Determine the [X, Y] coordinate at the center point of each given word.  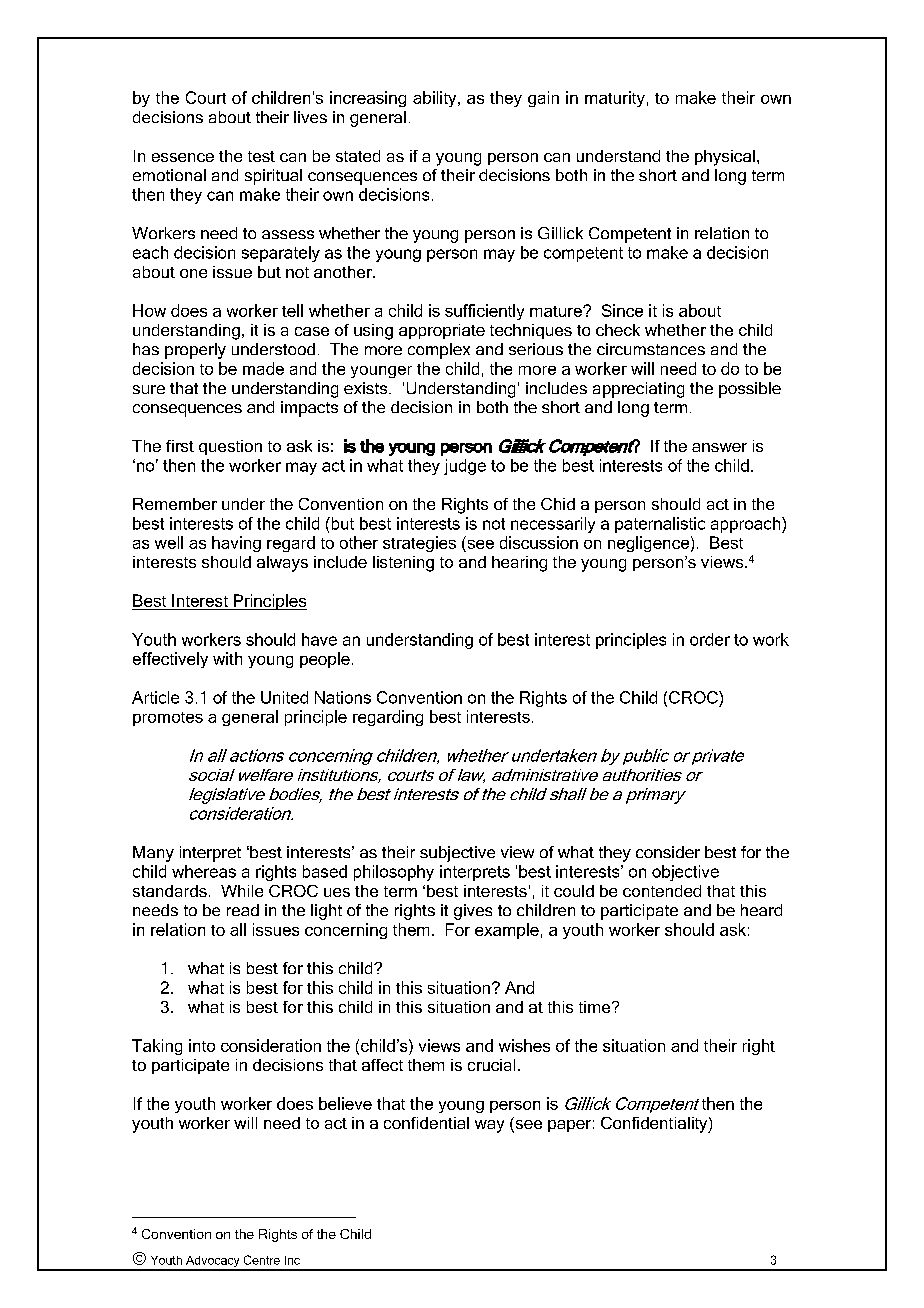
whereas [204, 871]
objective [685, 873]
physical [725, 158]
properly [195, 351]
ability [436, 99]
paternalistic [660, 525]
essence [183, 157]
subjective [457, 854]
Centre [262, 1260]
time [596, 1007]
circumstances [651, 349]
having [236, 544]
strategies [419, 544]
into [202, 1045]
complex [439, 351]
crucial [491, 1065]
